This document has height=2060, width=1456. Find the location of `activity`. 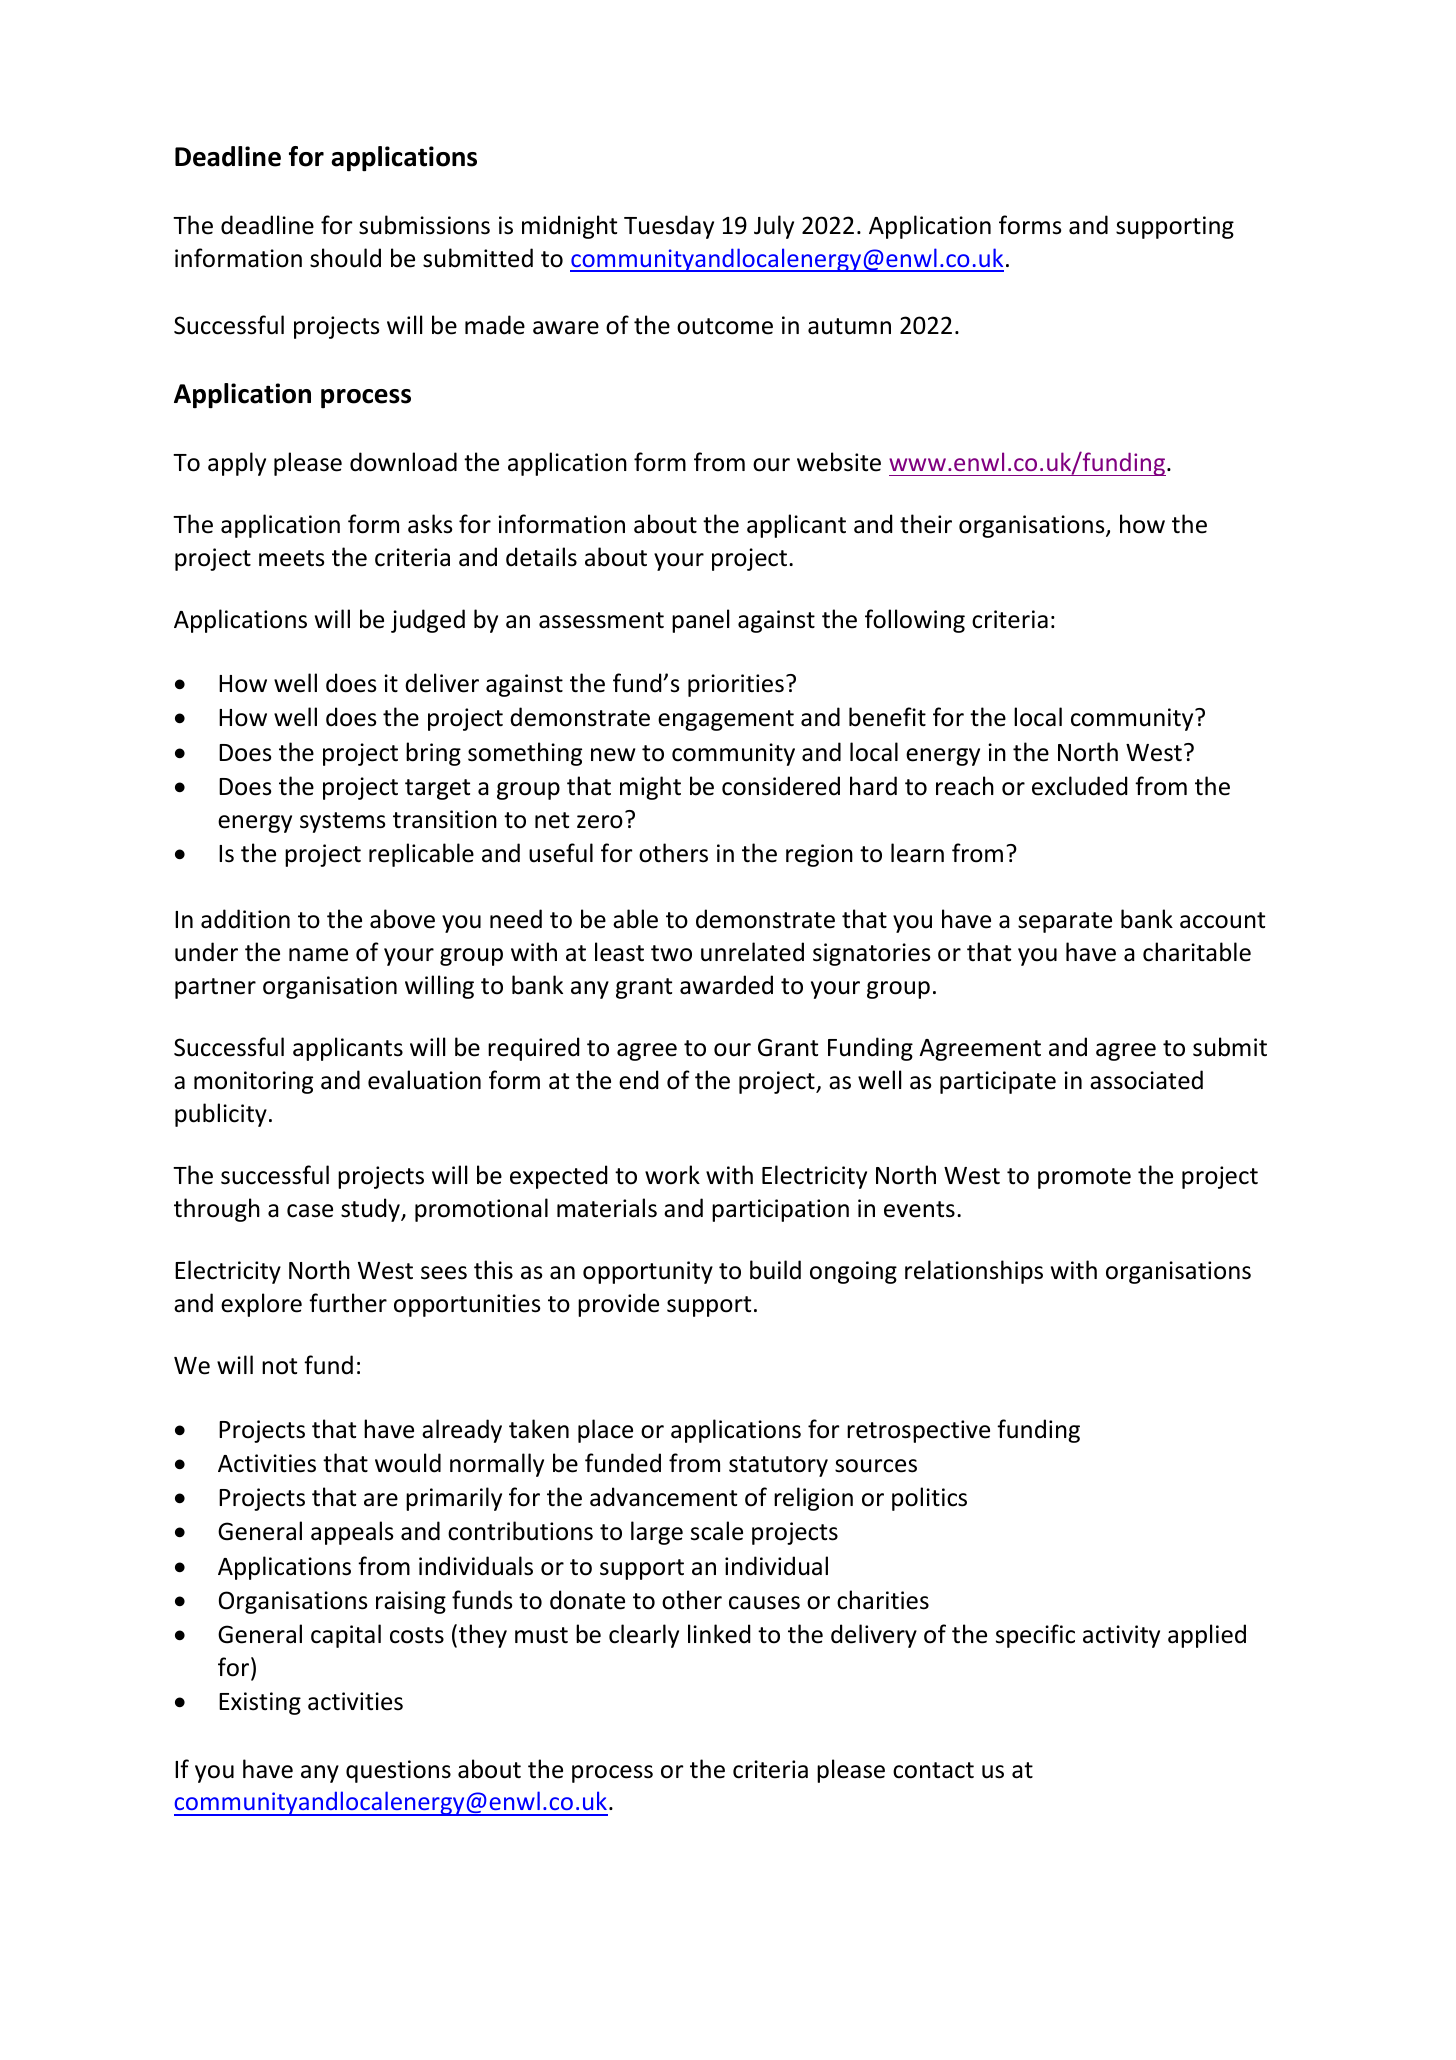

activity is located at coordinates (1121, 1636).
